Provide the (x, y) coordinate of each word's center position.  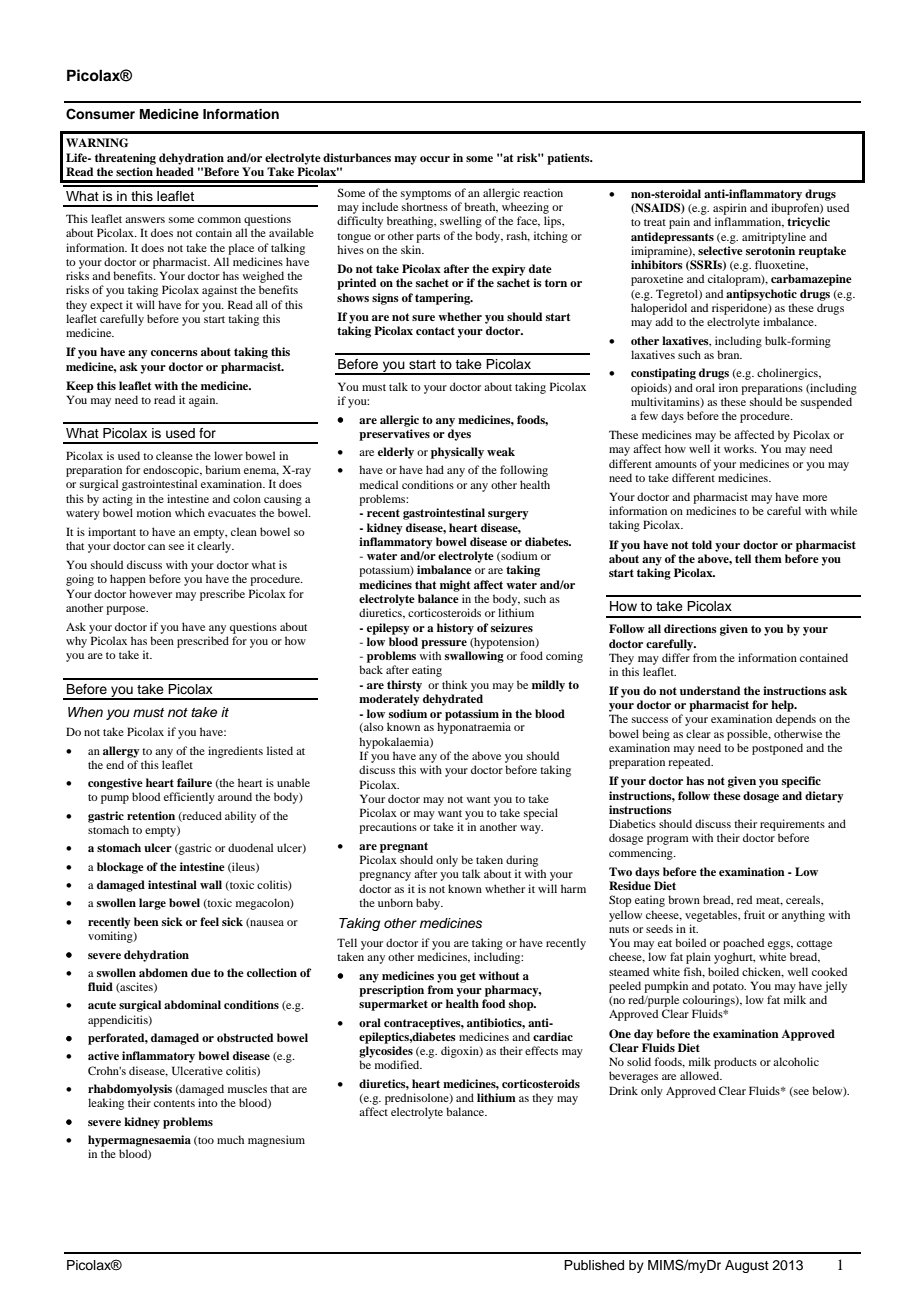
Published (594, 1265)
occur (435, 159)
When (85, 712)
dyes (459, 435)
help (783, 706)
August (747, 1266)
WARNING (97, 143)
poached (743, 944)
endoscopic (172, 471)
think (455, 684)
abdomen (163, 972)
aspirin (730, 209)
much (230, 1139)
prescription (391, 991)
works (740, 448)
